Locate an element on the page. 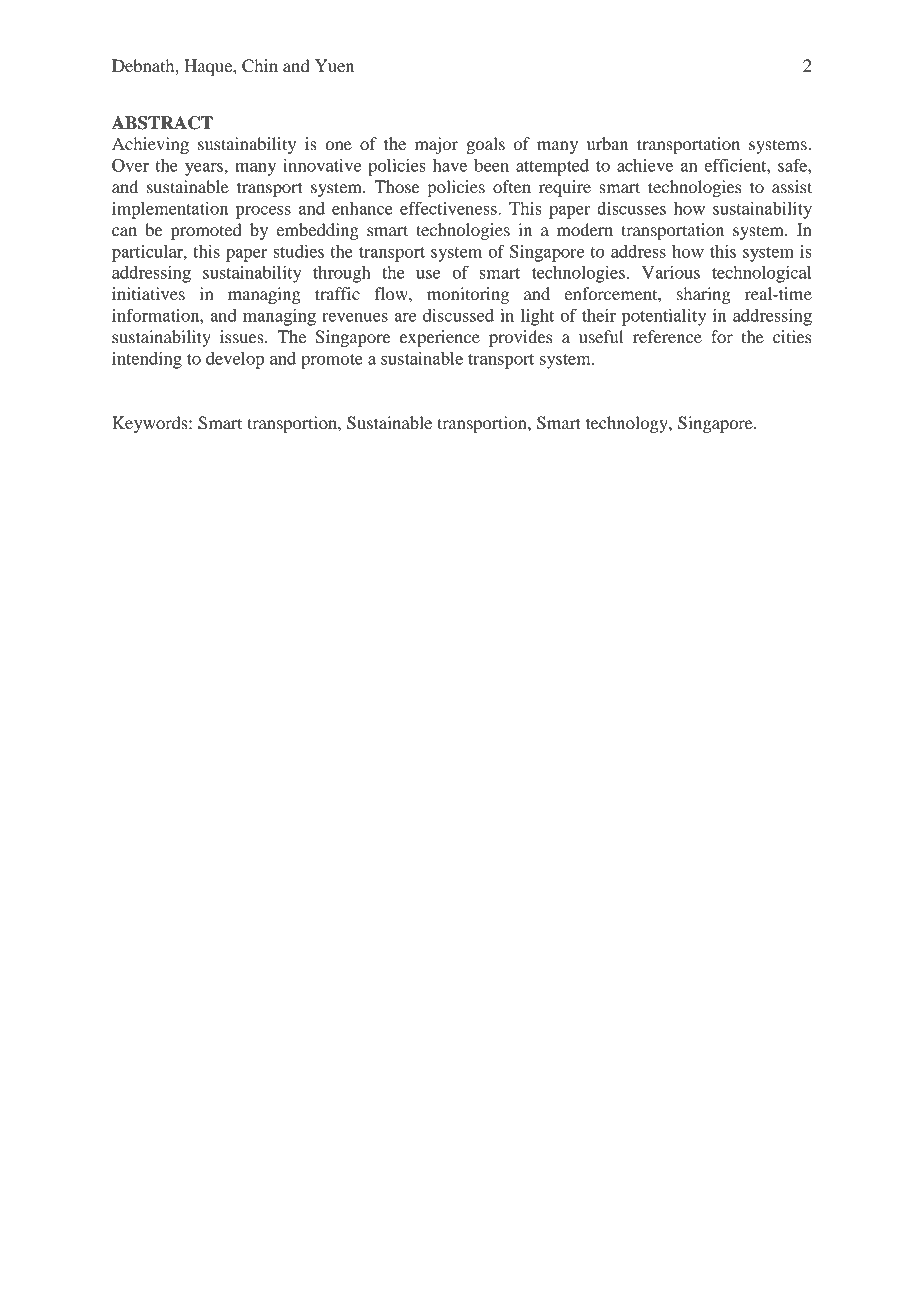  Chin is located at coordinates (260, 66).
